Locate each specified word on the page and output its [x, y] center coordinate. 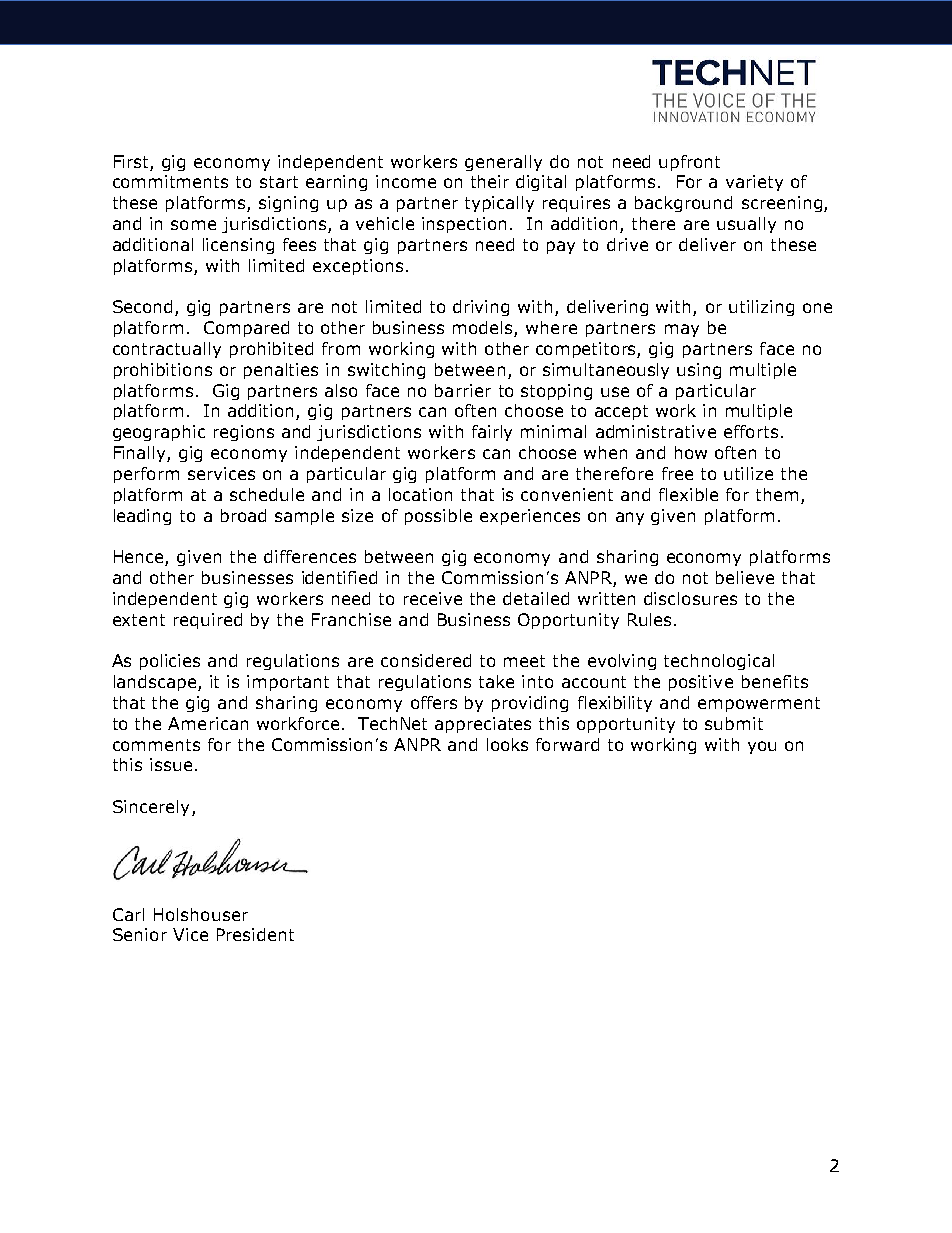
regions [244, 433]
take [496, 681]
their [490, 181]
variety [754, 183]
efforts [751, 431]
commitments [170, 181]
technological [719, 662]
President [255, 934]
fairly [492, 433]
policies [170, 662]
